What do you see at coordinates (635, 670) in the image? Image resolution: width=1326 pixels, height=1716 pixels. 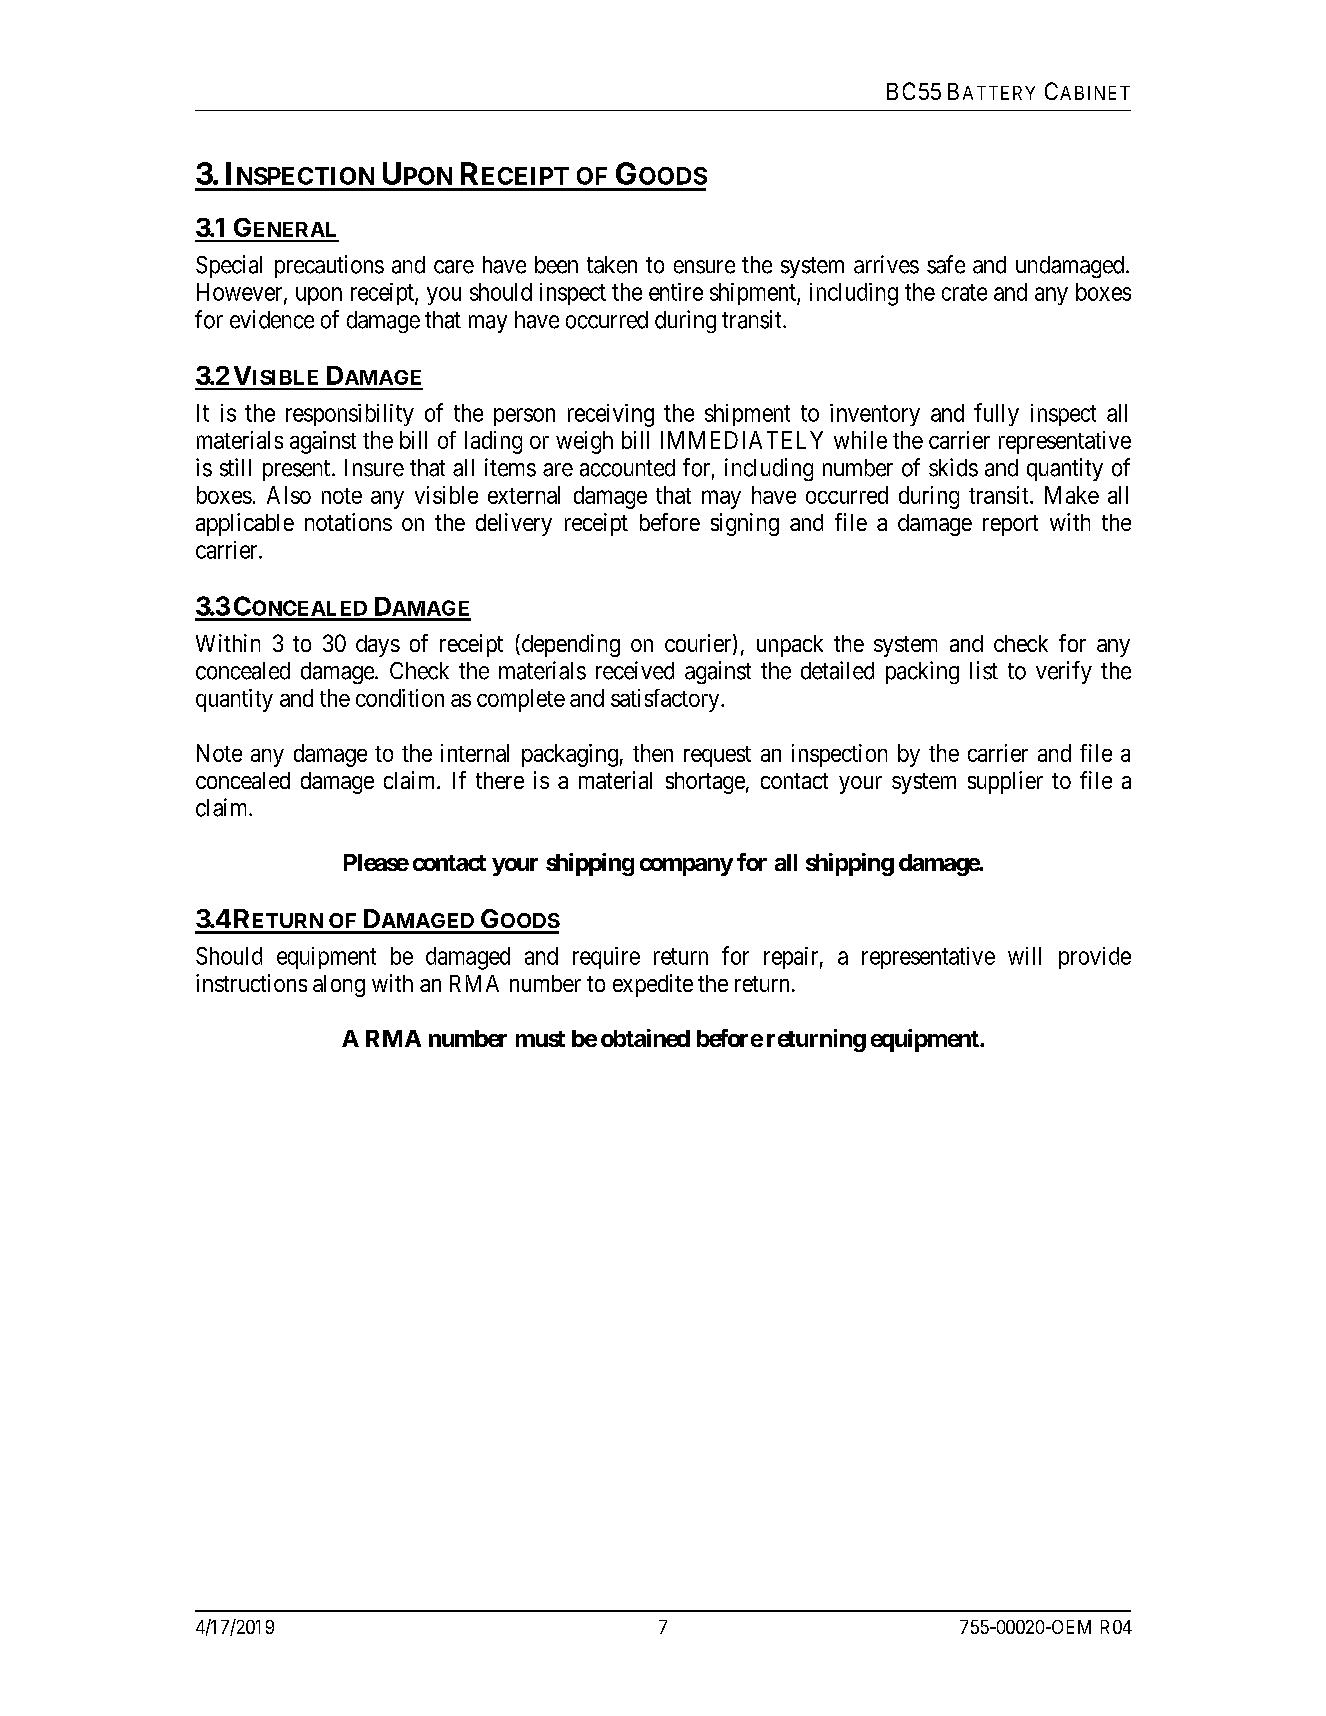 I see `received` at bounding box center [635, 670].
